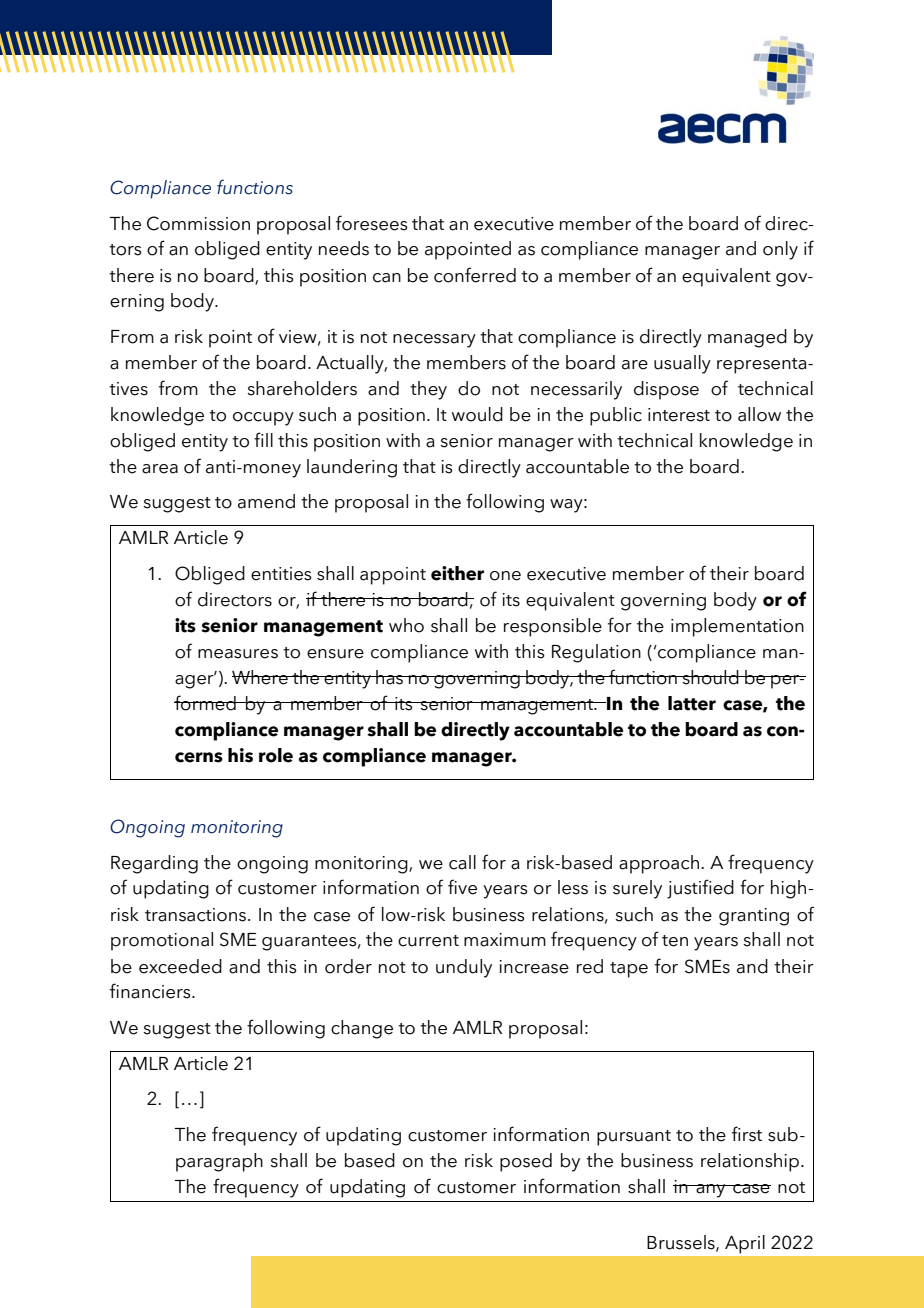  Describe the element at coordinates (475, 275) in the screenshot. I see `conferred` at that location.
